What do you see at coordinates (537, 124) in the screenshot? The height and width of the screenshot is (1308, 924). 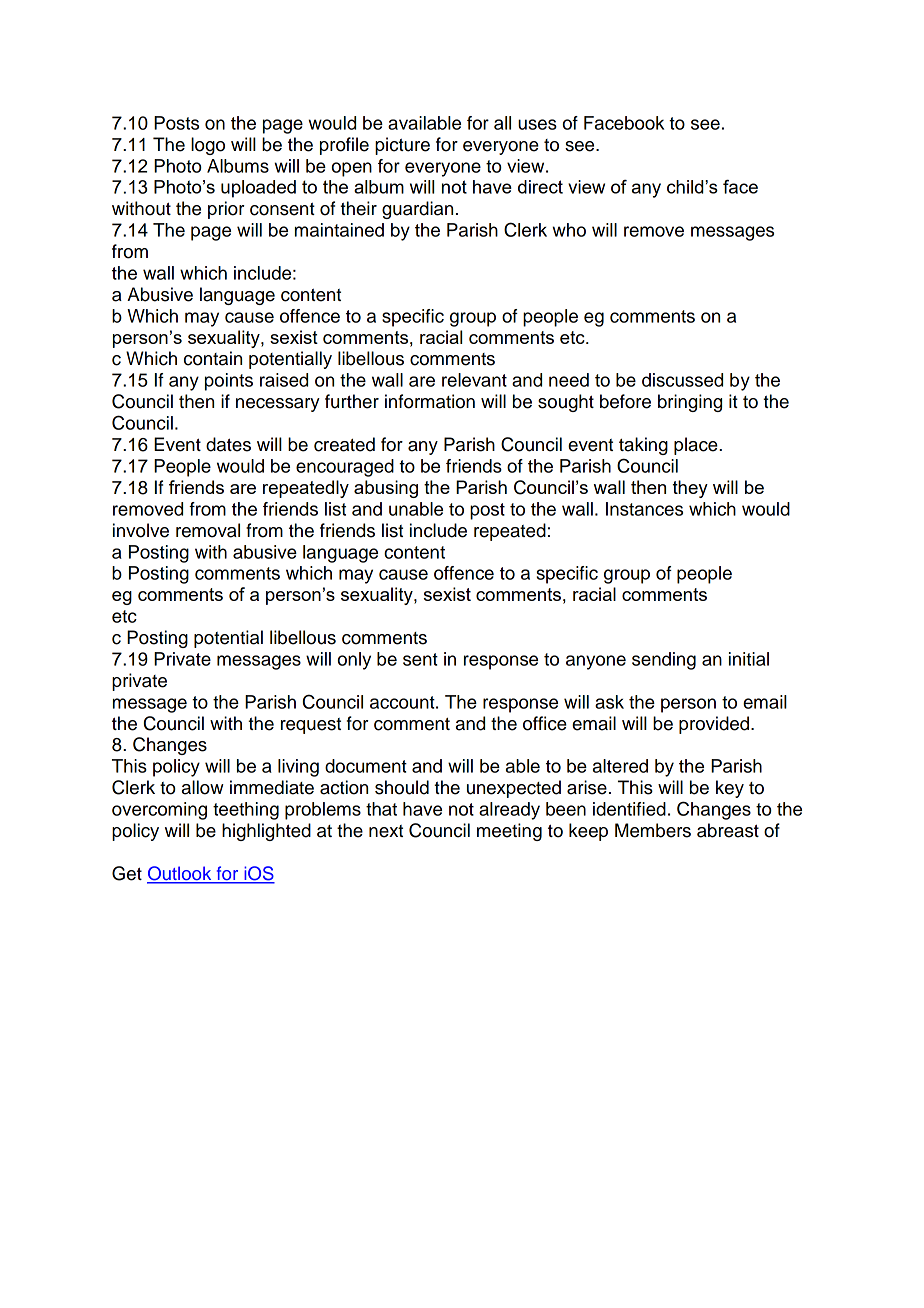 I see `uses` at bounding box center [537, 124].
